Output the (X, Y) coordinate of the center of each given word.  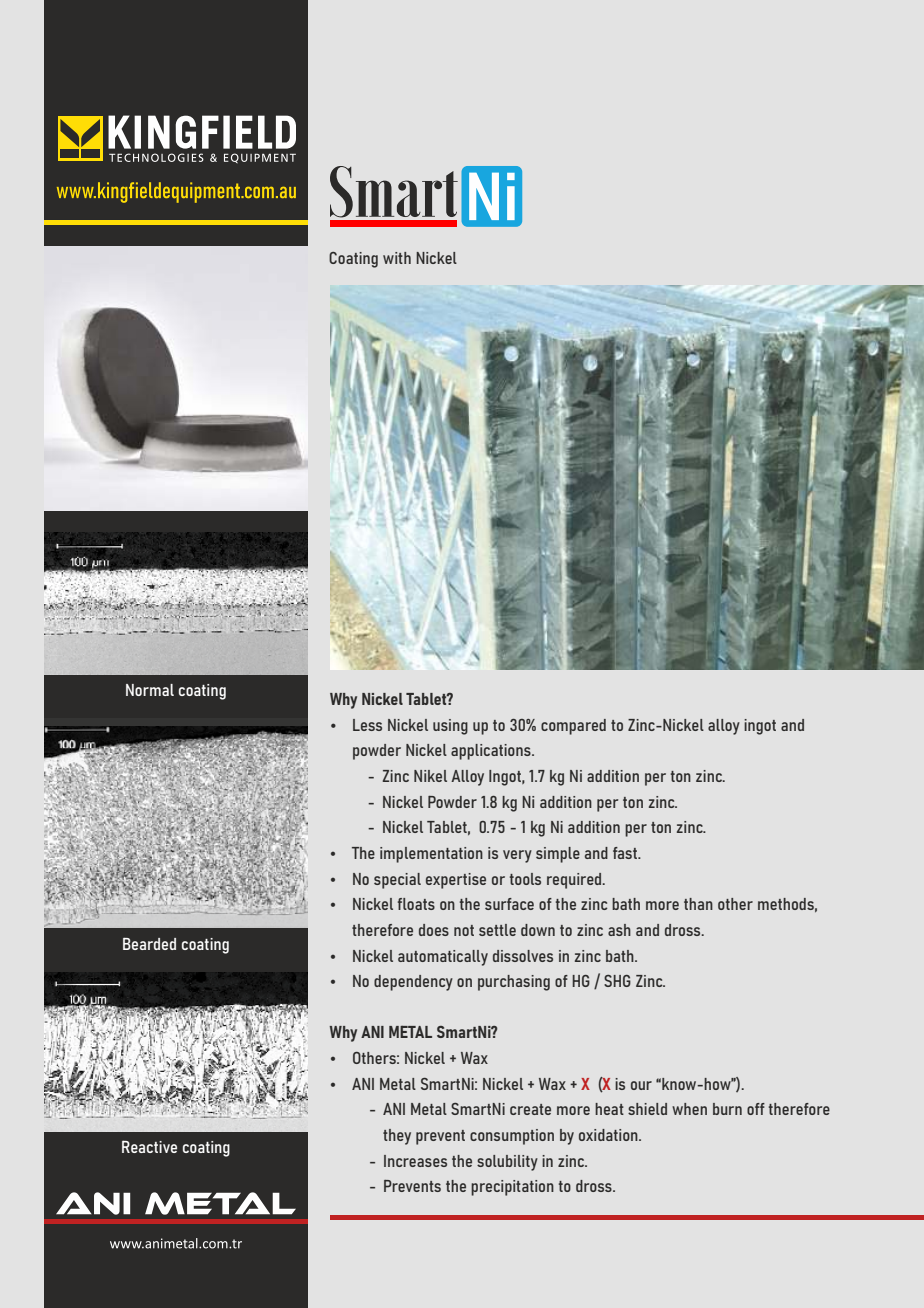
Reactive (149, 1146)
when (689, 1109)
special (397, 881)
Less (367, 725)
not (464, 930)
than (698, 904)
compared (573, 727)
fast (626, 853)
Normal (150, 690)
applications (492, 752)
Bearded (149, 943)
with (397, 258)
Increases (415, 1161)
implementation (431, 855)
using (450, 727)
